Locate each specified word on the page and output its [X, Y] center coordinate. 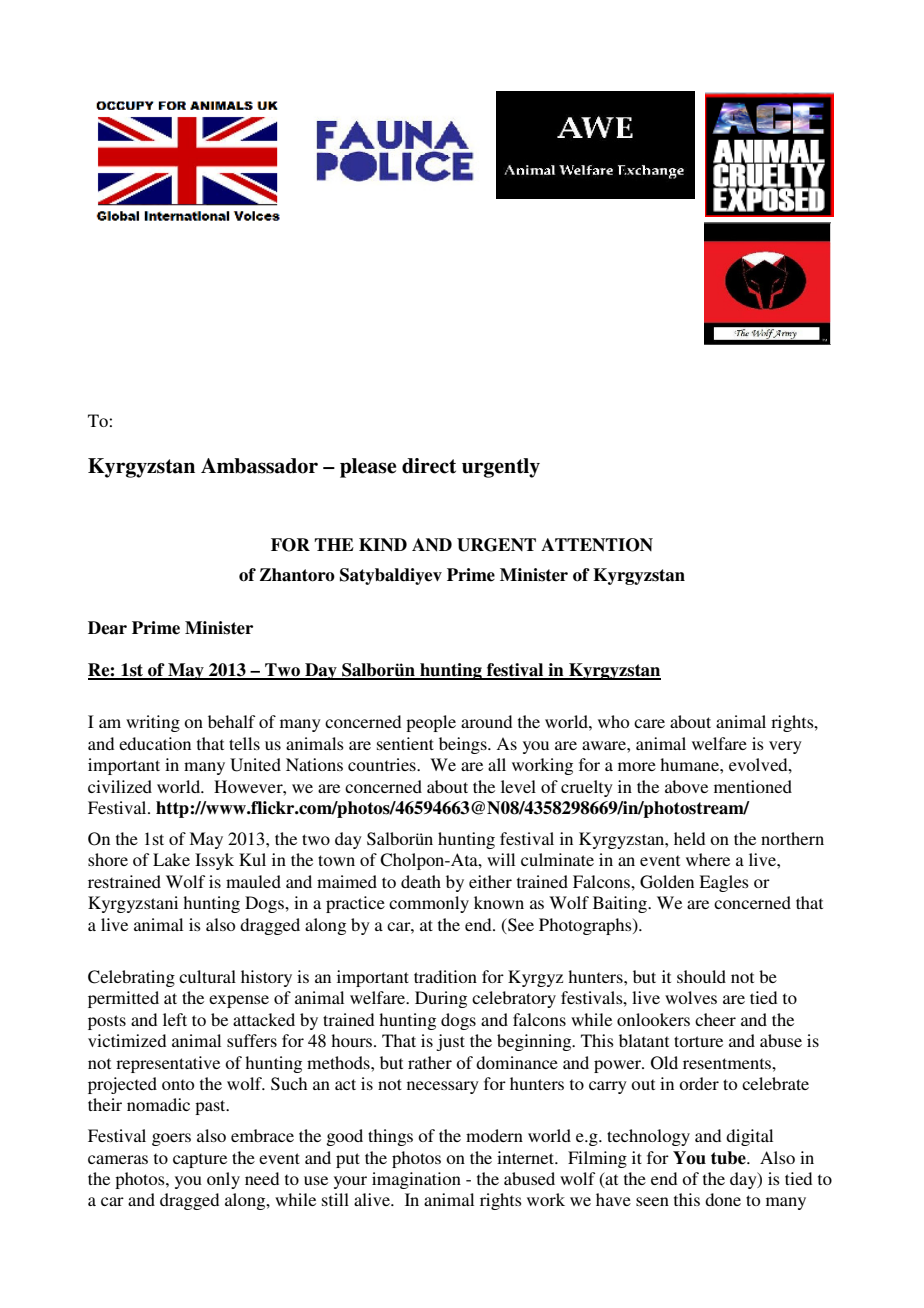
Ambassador [259, 466]
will [501, 859]
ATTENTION [597, 545]
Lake [171, 859]
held [689, 838]
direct [429, 466]
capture [200, 1160]
